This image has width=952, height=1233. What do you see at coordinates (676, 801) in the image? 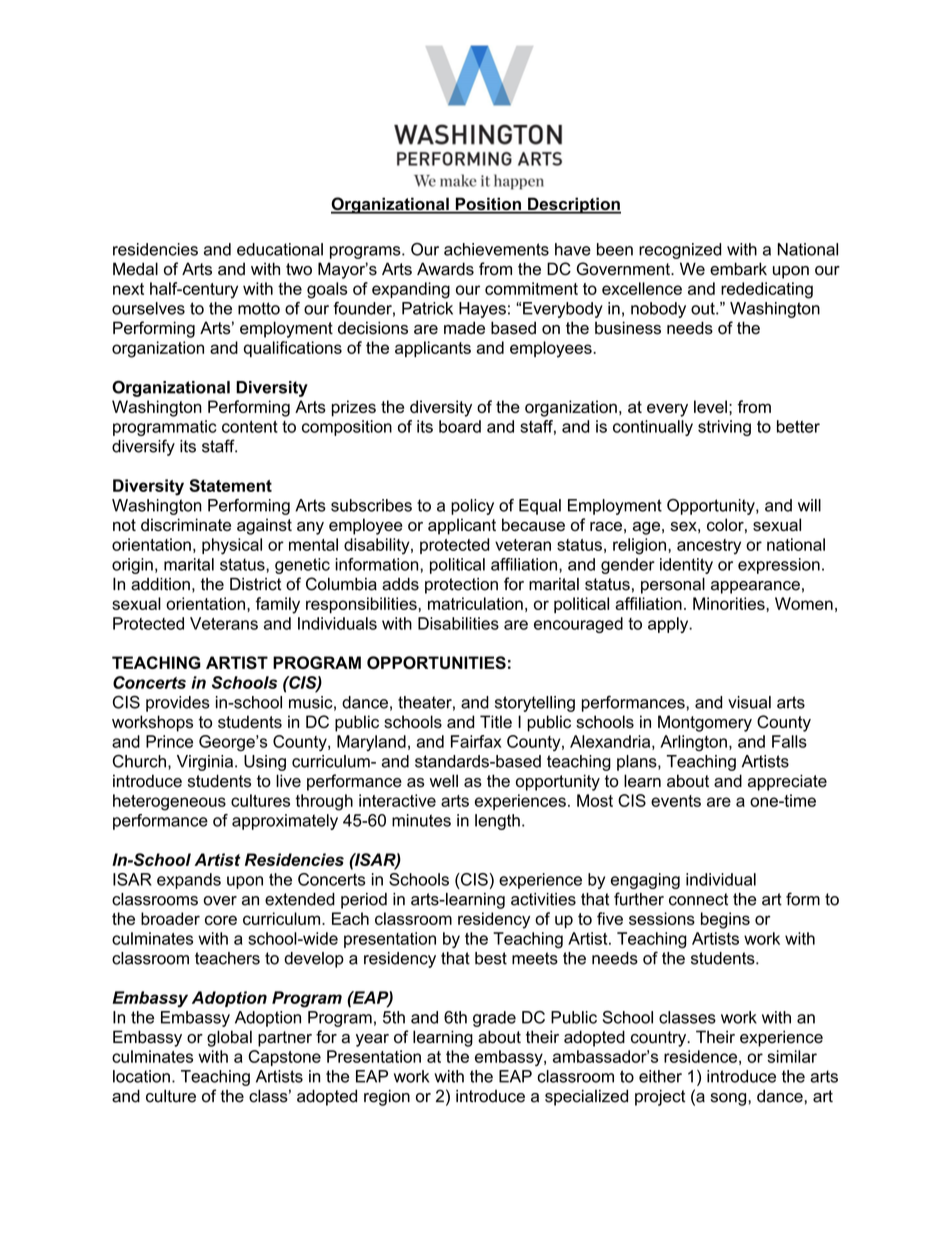
I see `events` at bounding box center [676, 801].
